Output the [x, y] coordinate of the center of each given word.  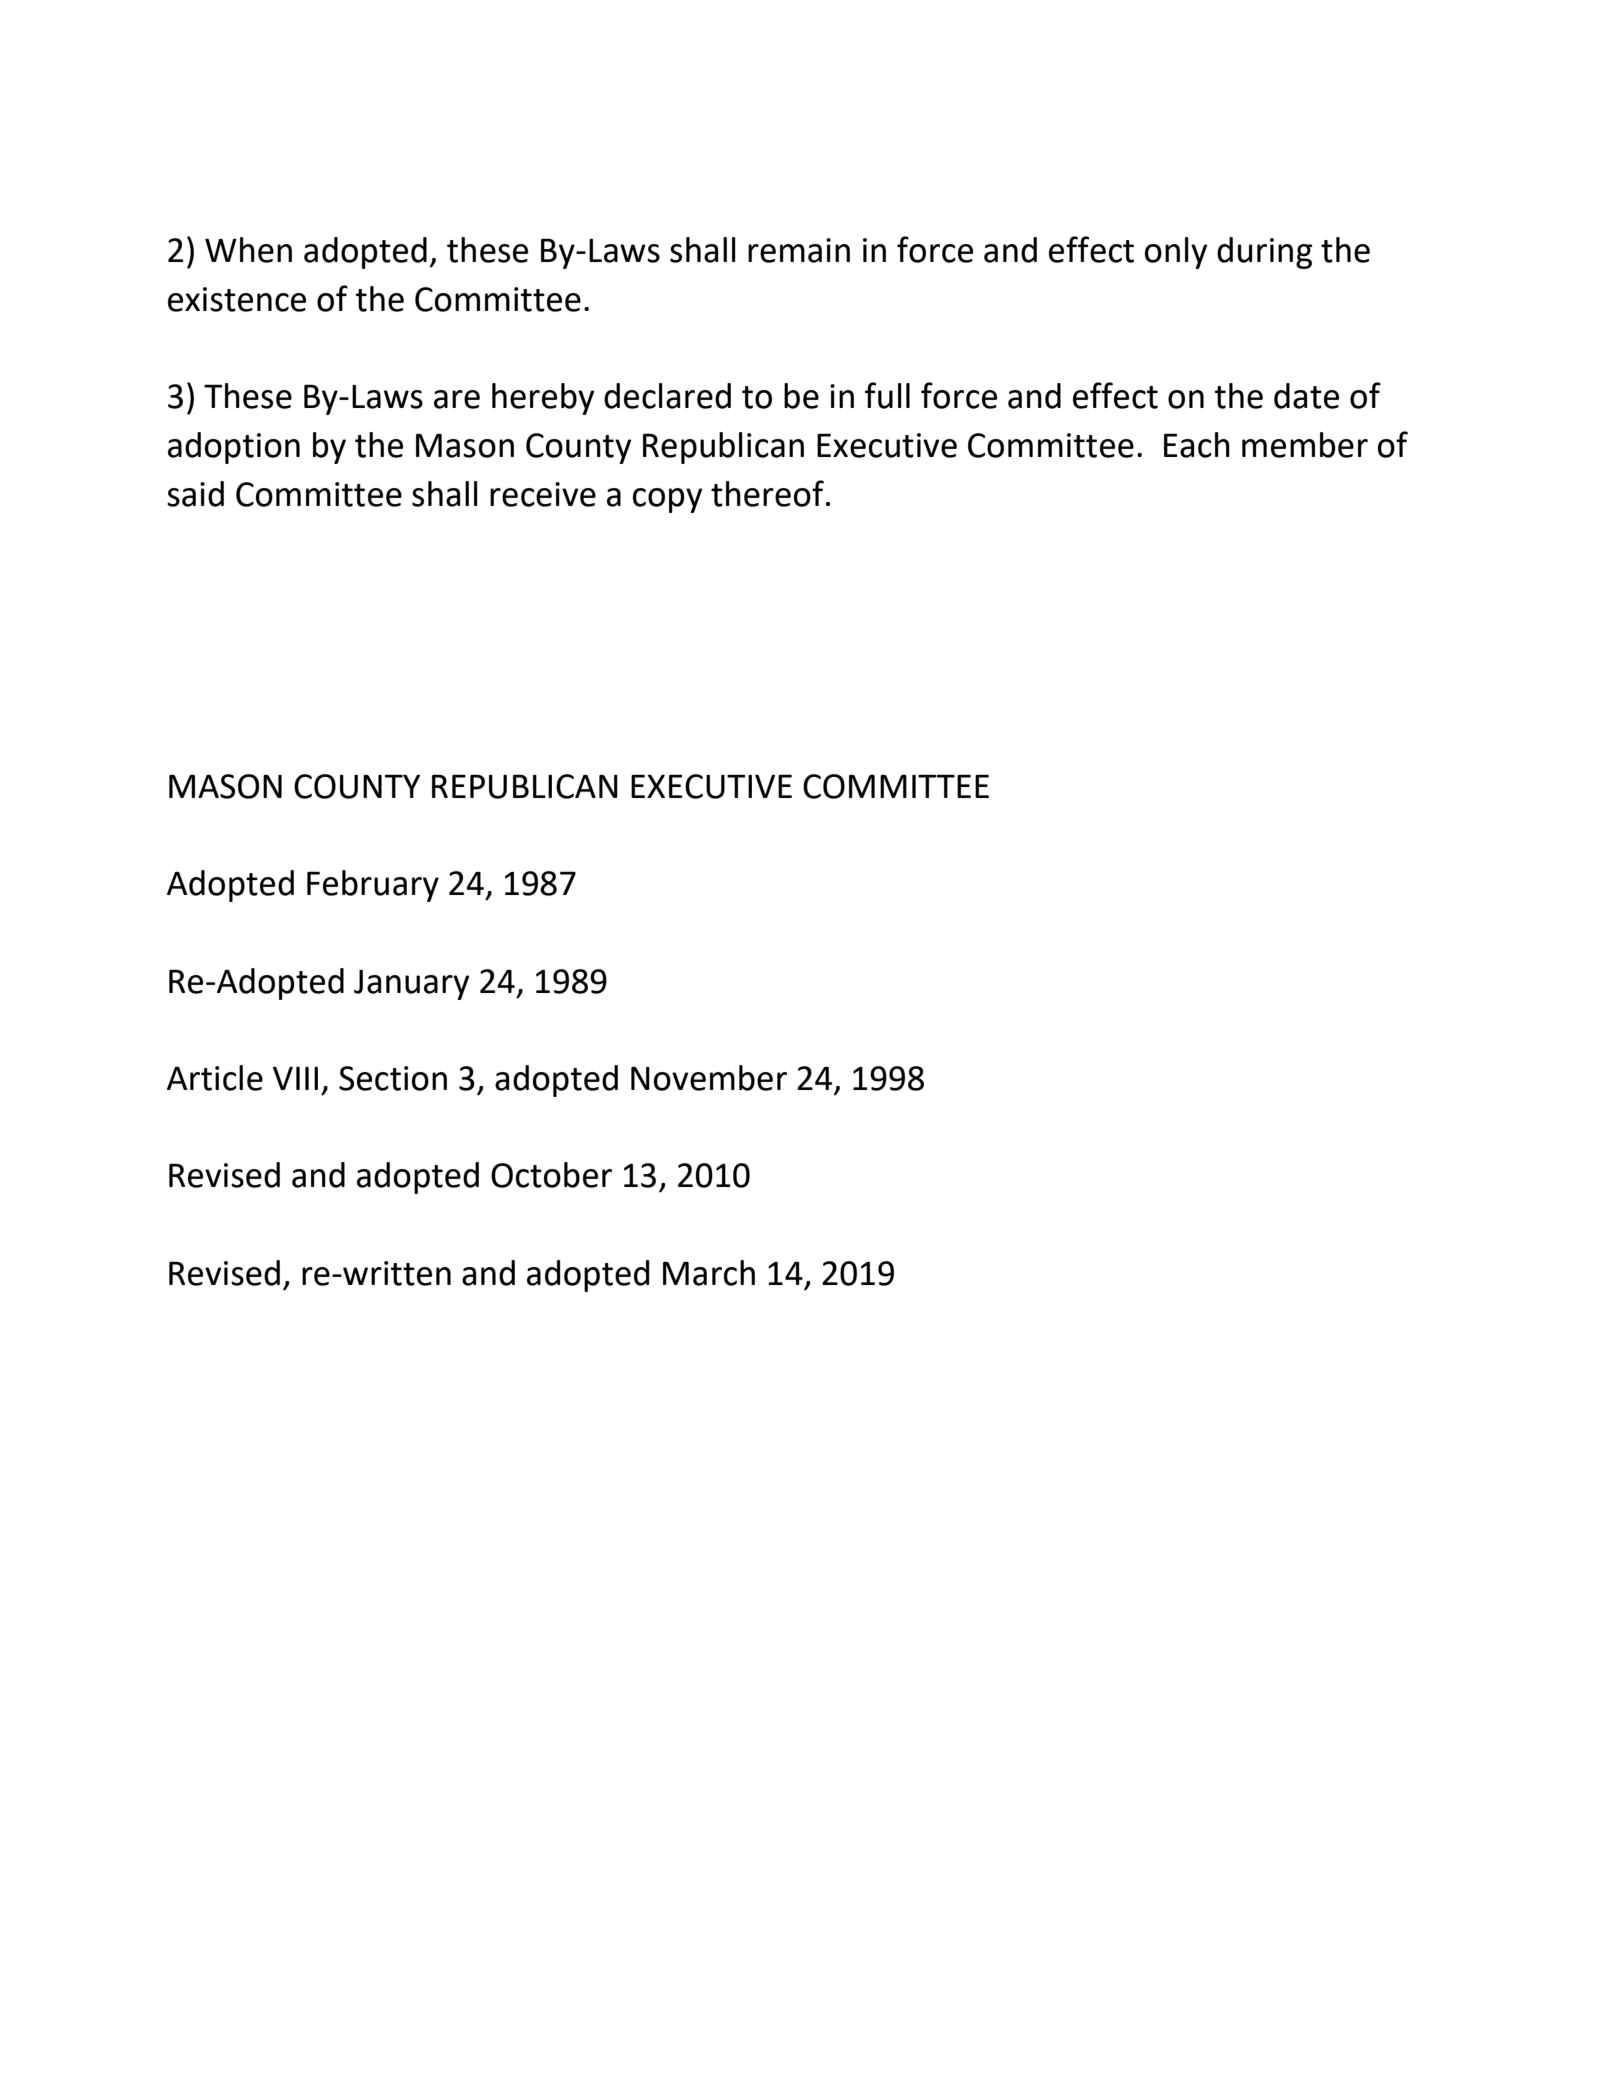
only [1176, 253]
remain [799, 250]
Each [1197, 445]
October [551, 1175]
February [373, 886]
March [709, 1273]
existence [237, 299]
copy [668, 500]
